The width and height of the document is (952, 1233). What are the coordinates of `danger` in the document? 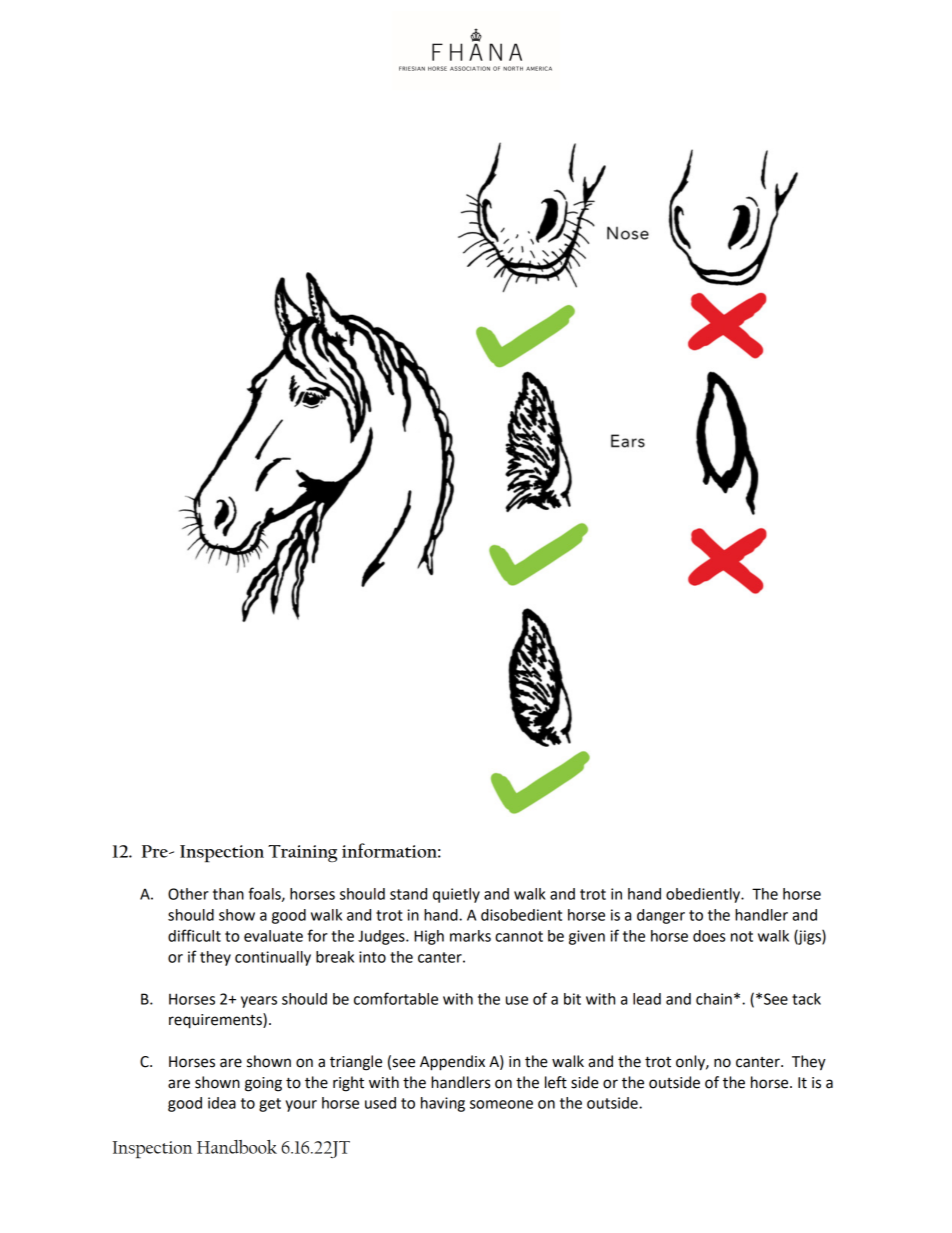 It's located at (661, 916).
